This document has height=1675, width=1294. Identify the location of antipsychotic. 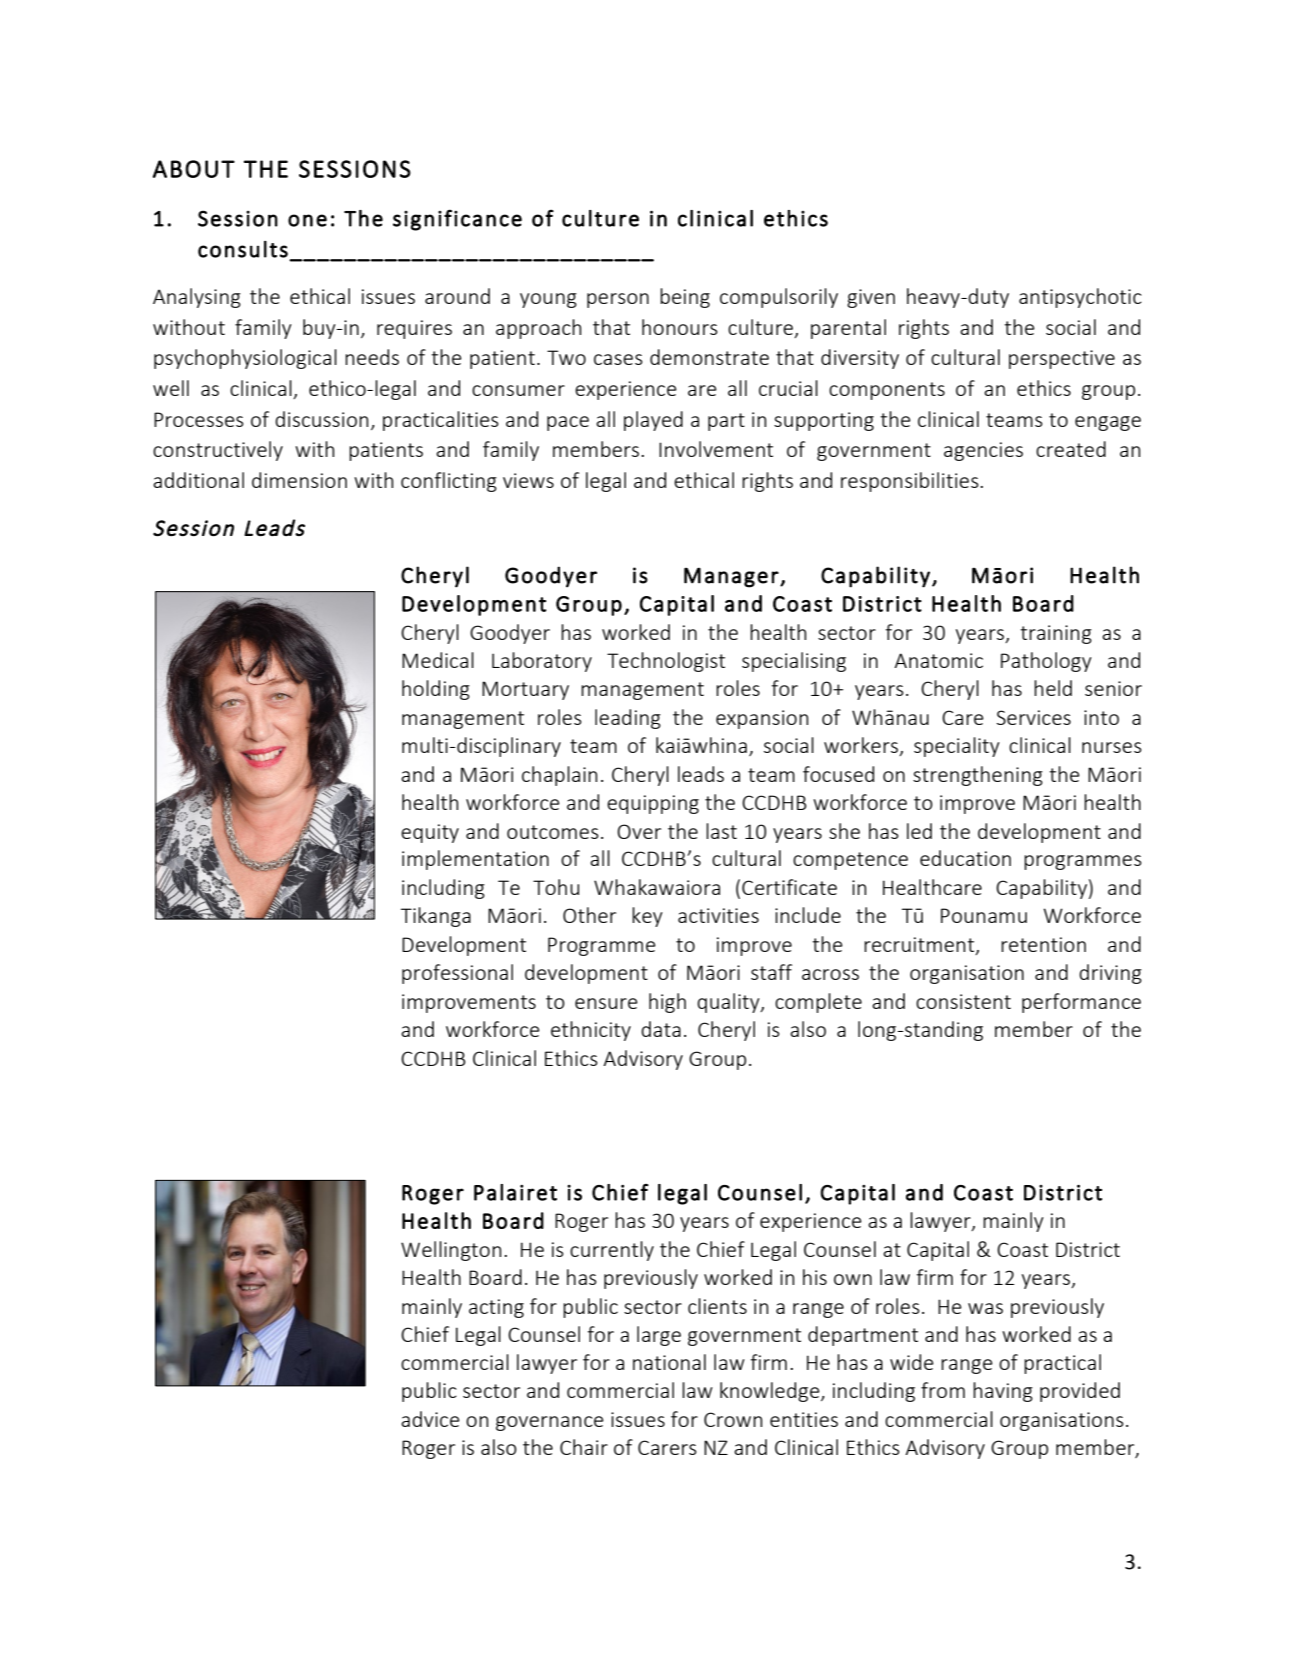
(1080, 298).
